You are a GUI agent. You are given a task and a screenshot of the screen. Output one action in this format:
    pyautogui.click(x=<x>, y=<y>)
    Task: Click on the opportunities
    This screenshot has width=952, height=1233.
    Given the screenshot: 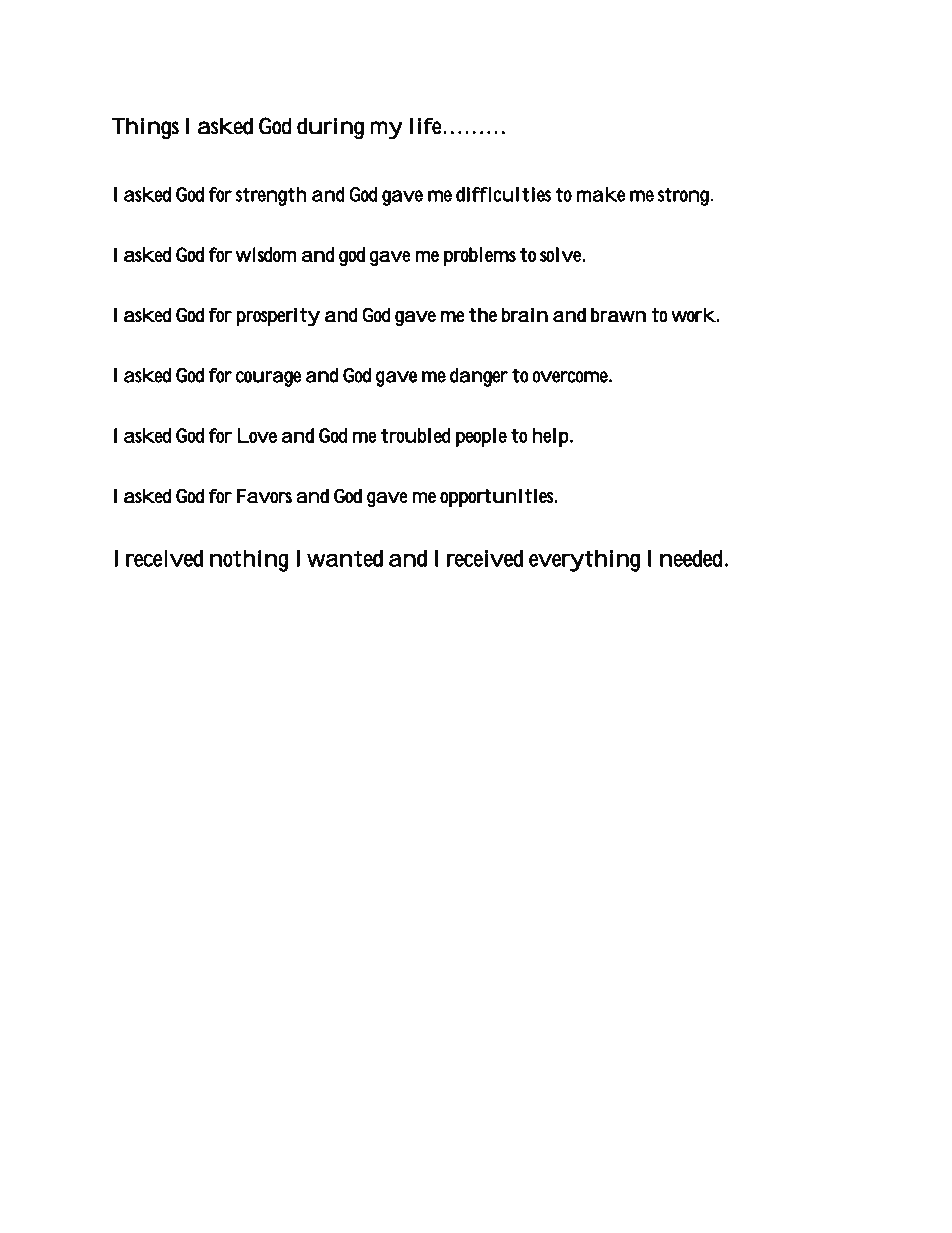 What is the action you would take?
    pyautogui.click(x=498, y=498)
